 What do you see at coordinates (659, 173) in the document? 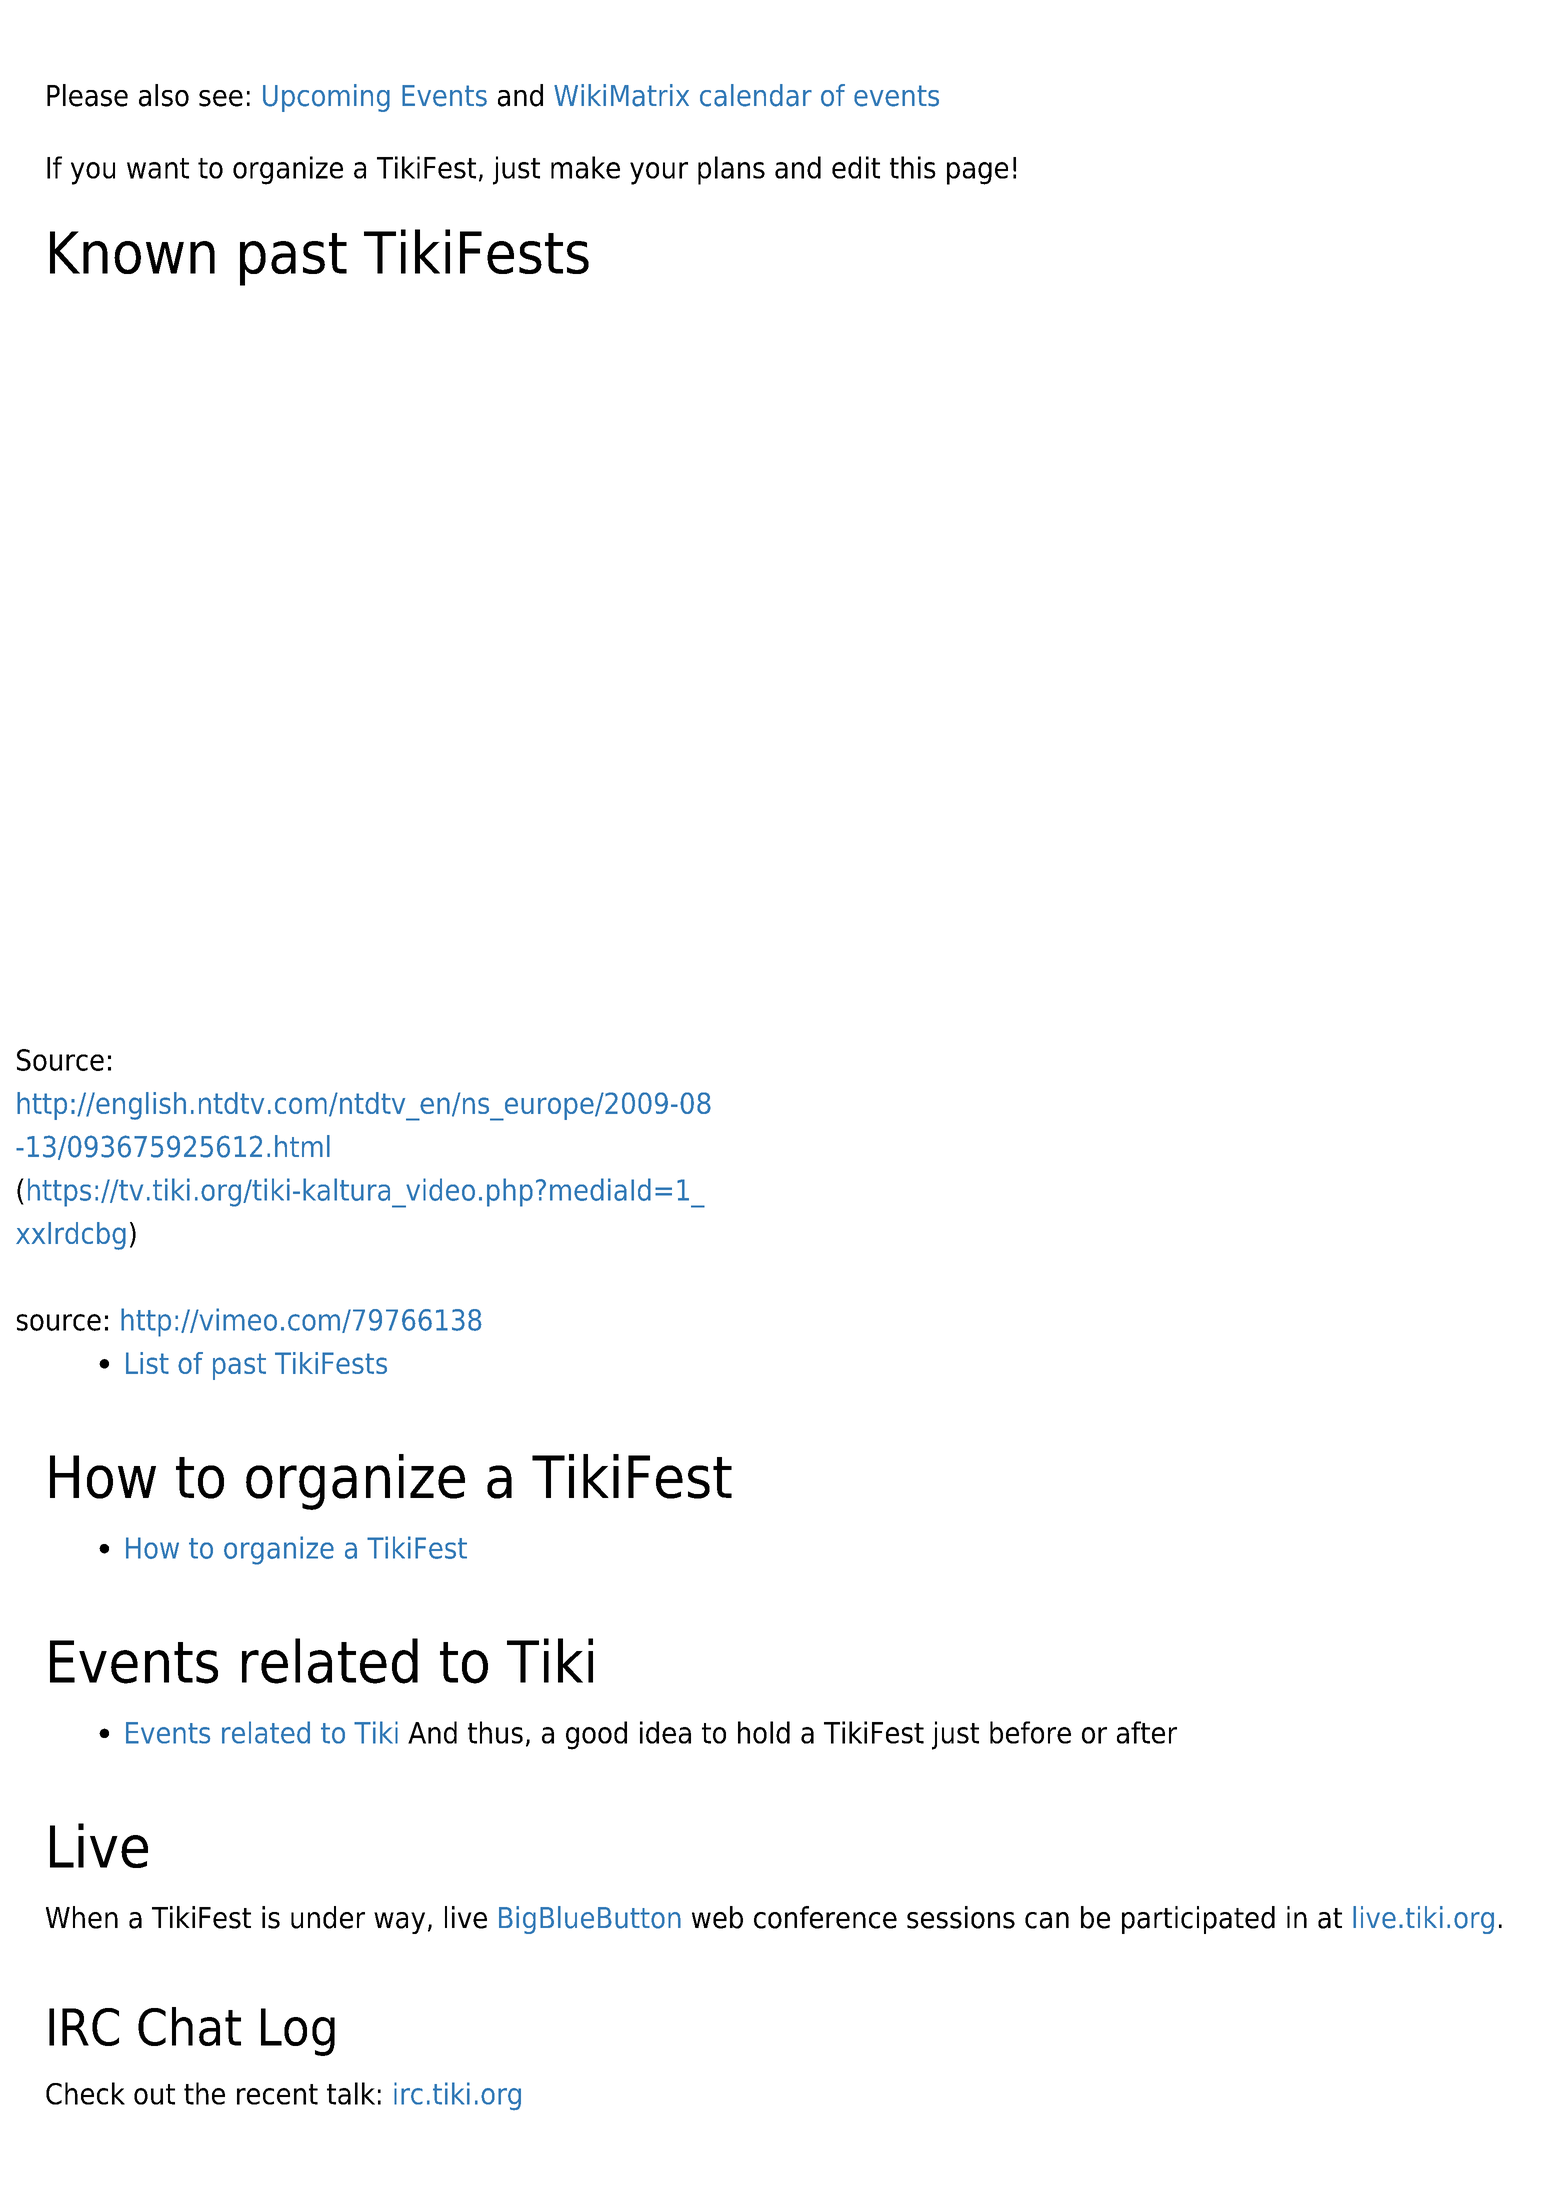
I see `your` at bounding box center [659, 173].
